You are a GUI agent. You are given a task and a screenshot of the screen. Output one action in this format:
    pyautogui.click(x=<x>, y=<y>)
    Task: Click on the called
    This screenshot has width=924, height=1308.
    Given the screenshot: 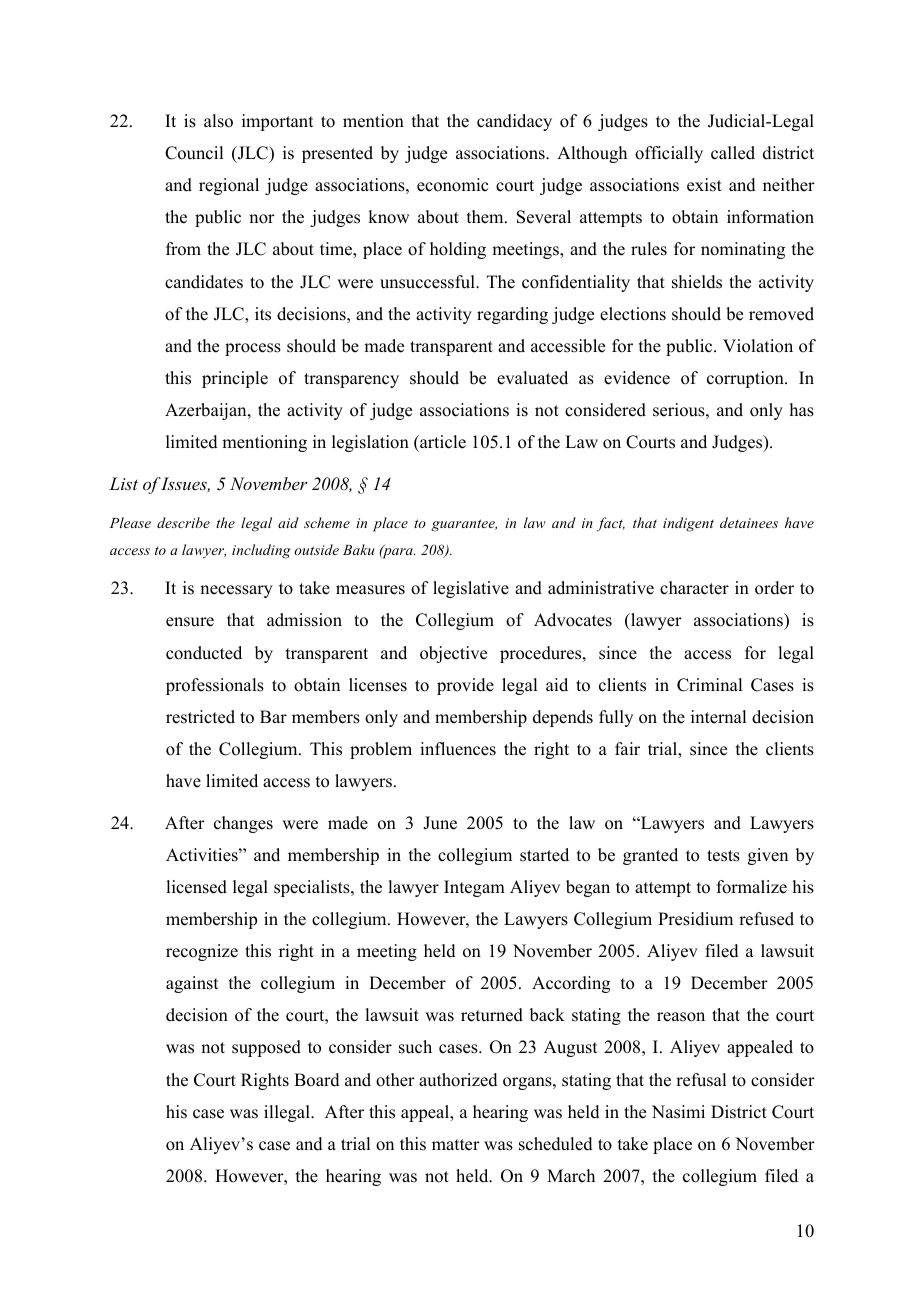 What is the action you would take?
    pyautogui.click(x=733, y=153)
